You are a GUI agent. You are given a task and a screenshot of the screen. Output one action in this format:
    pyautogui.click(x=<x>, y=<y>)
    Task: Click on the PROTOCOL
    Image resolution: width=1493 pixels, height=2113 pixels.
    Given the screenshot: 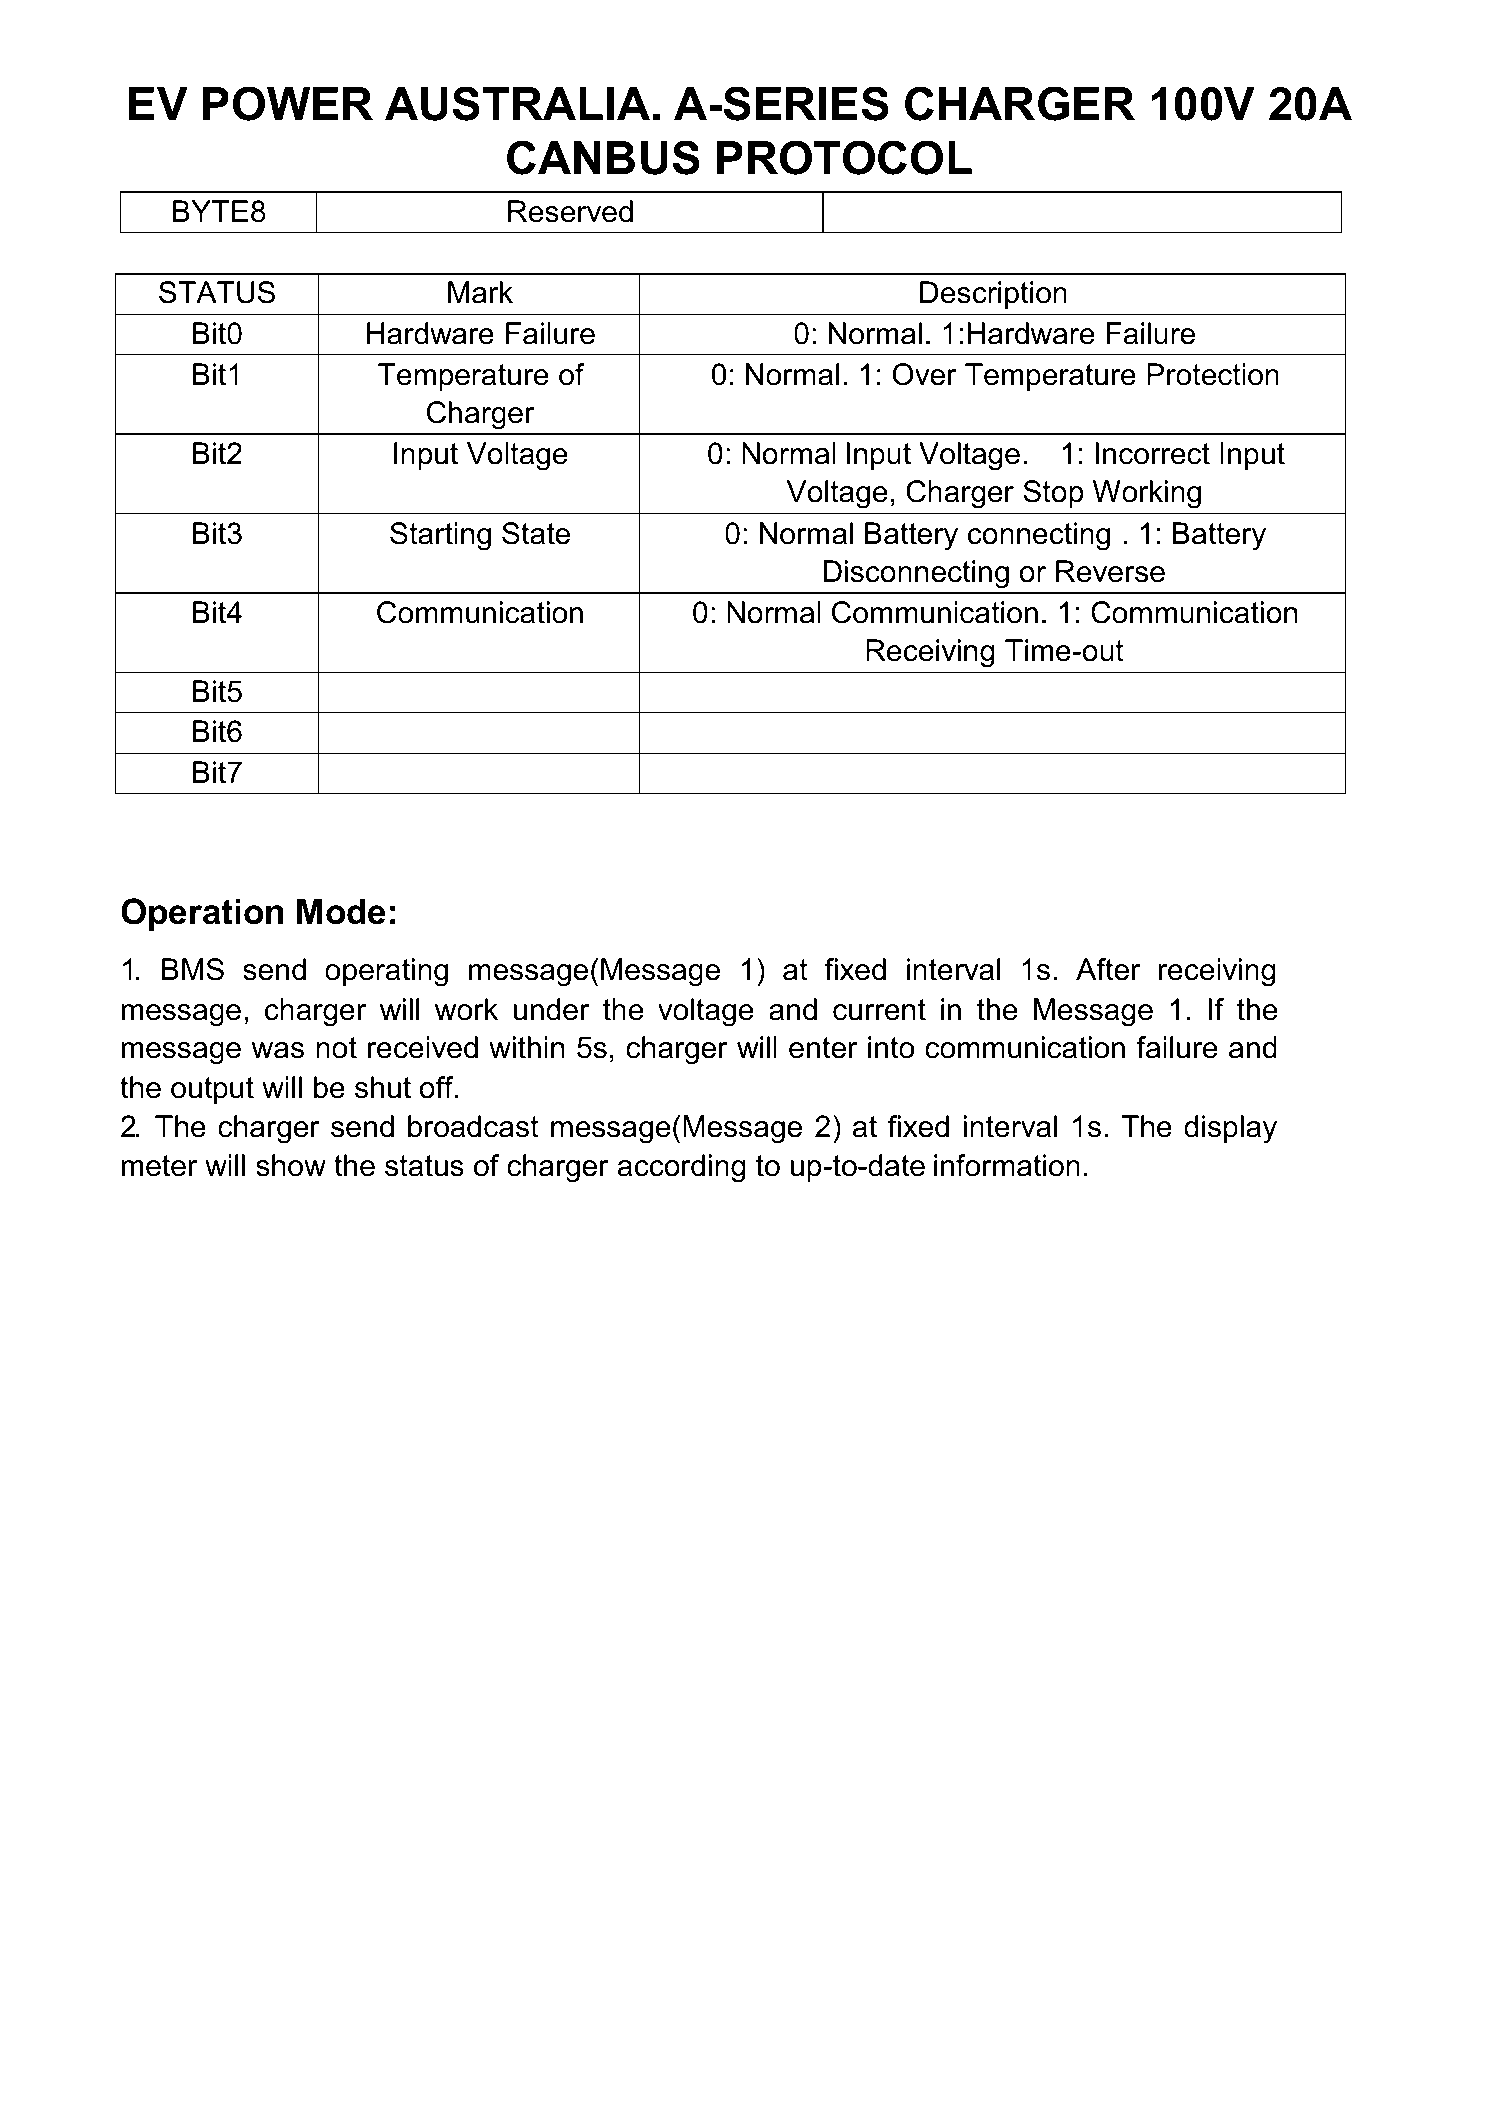 What is the action you would take?
    pyautogui.click(x=844, y=157)
